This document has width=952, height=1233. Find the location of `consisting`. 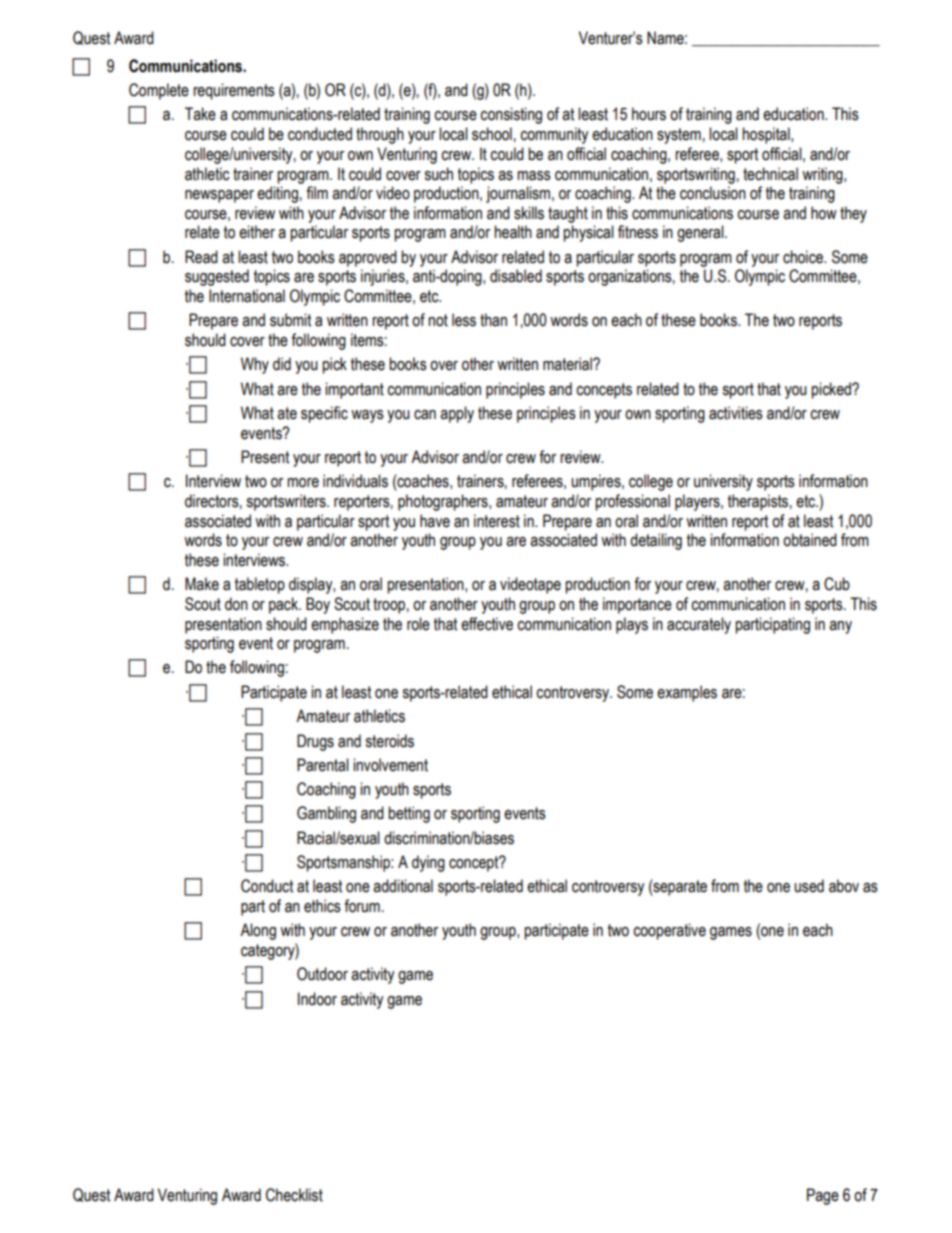

consisting is located at coordinates (511, 115).
